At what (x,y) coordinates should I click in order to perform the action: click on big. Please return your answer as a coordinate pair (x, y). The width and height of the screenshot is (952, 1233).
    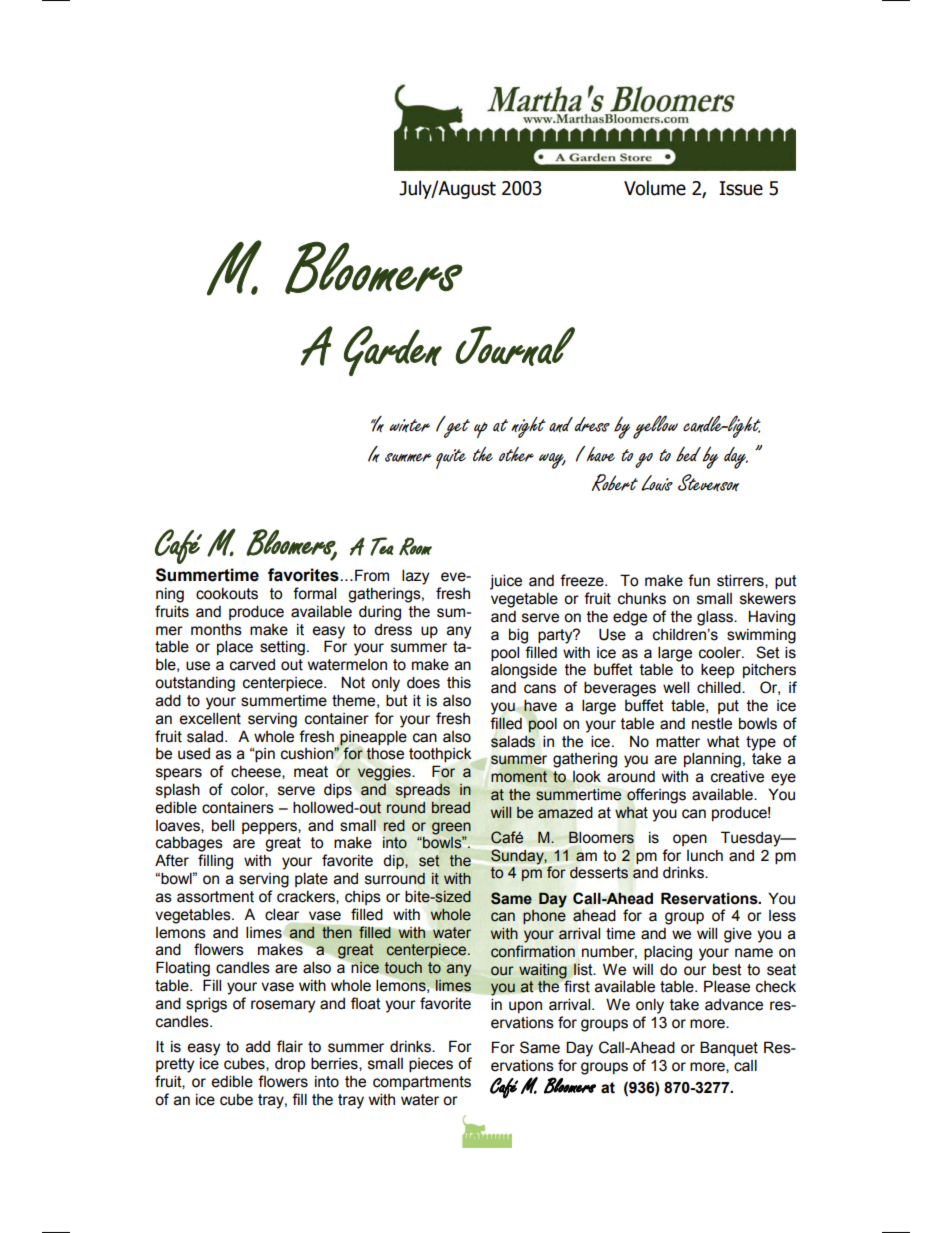
    Looking at the image, I should click on (518, 636).
